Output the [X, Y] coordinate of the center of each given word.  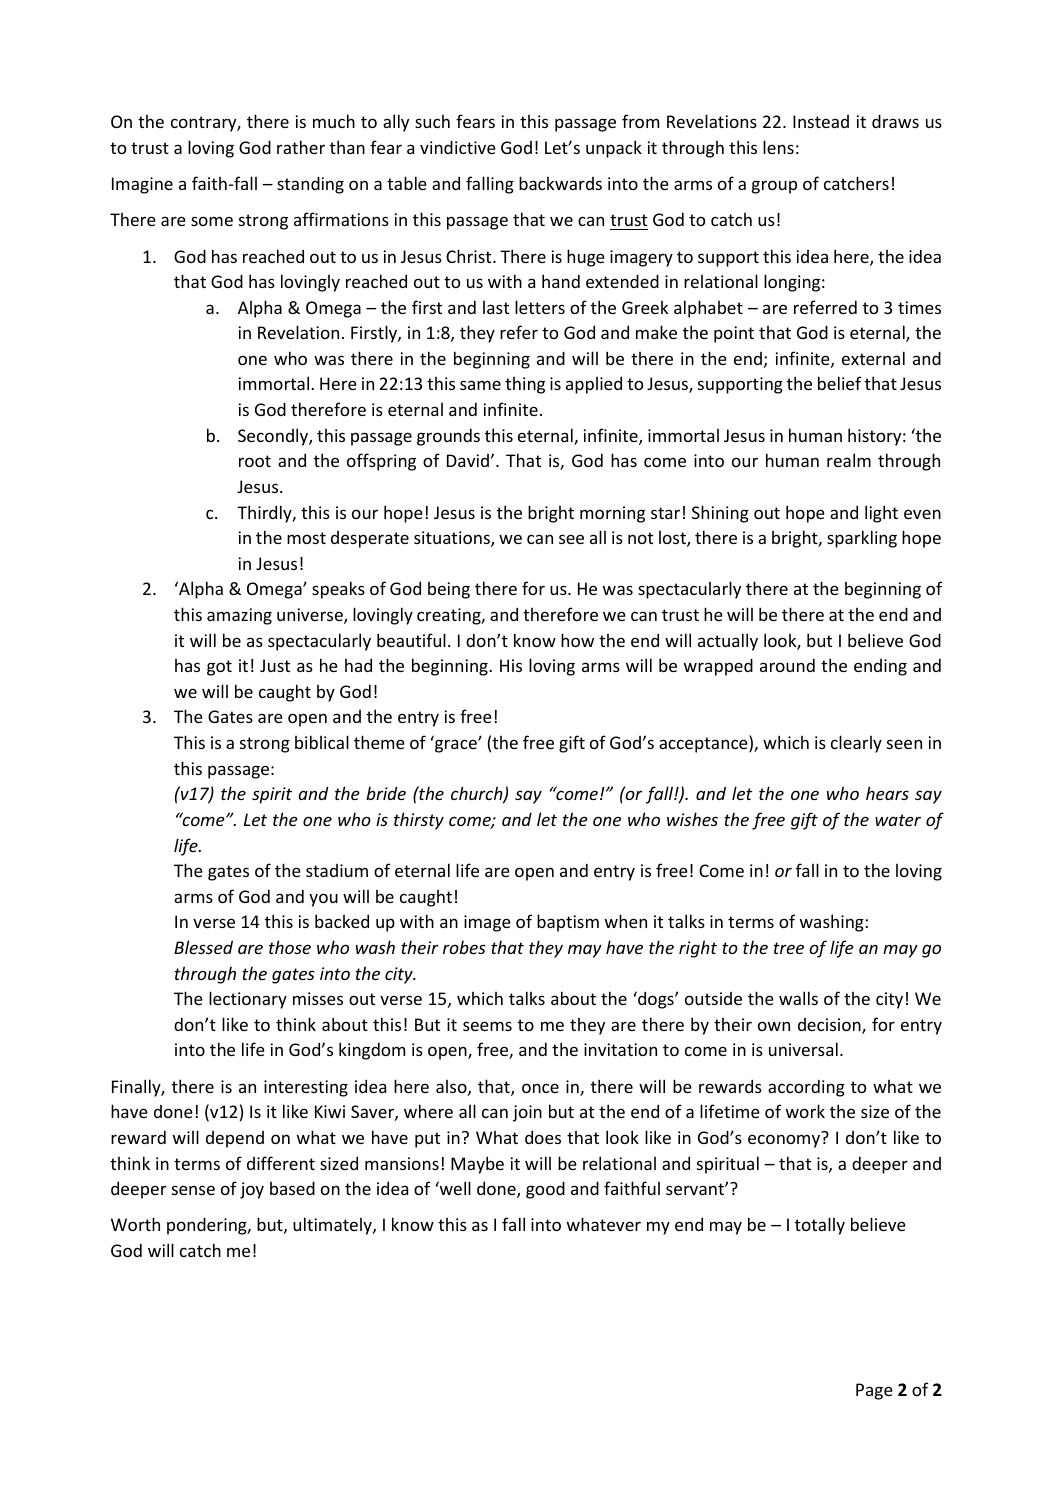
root [255, 461]
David [468, 460]
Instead [821, 121]
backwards [560, 183]
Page [874, 1391]
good [545, 1190]
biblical [322, 742]
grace [457, 746]
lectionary [248, 1000]
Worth [135, 1224]
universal [803, 1049]
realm [849, 460]
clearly [856, 744]
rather [301, 147]
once [540, 1088]
